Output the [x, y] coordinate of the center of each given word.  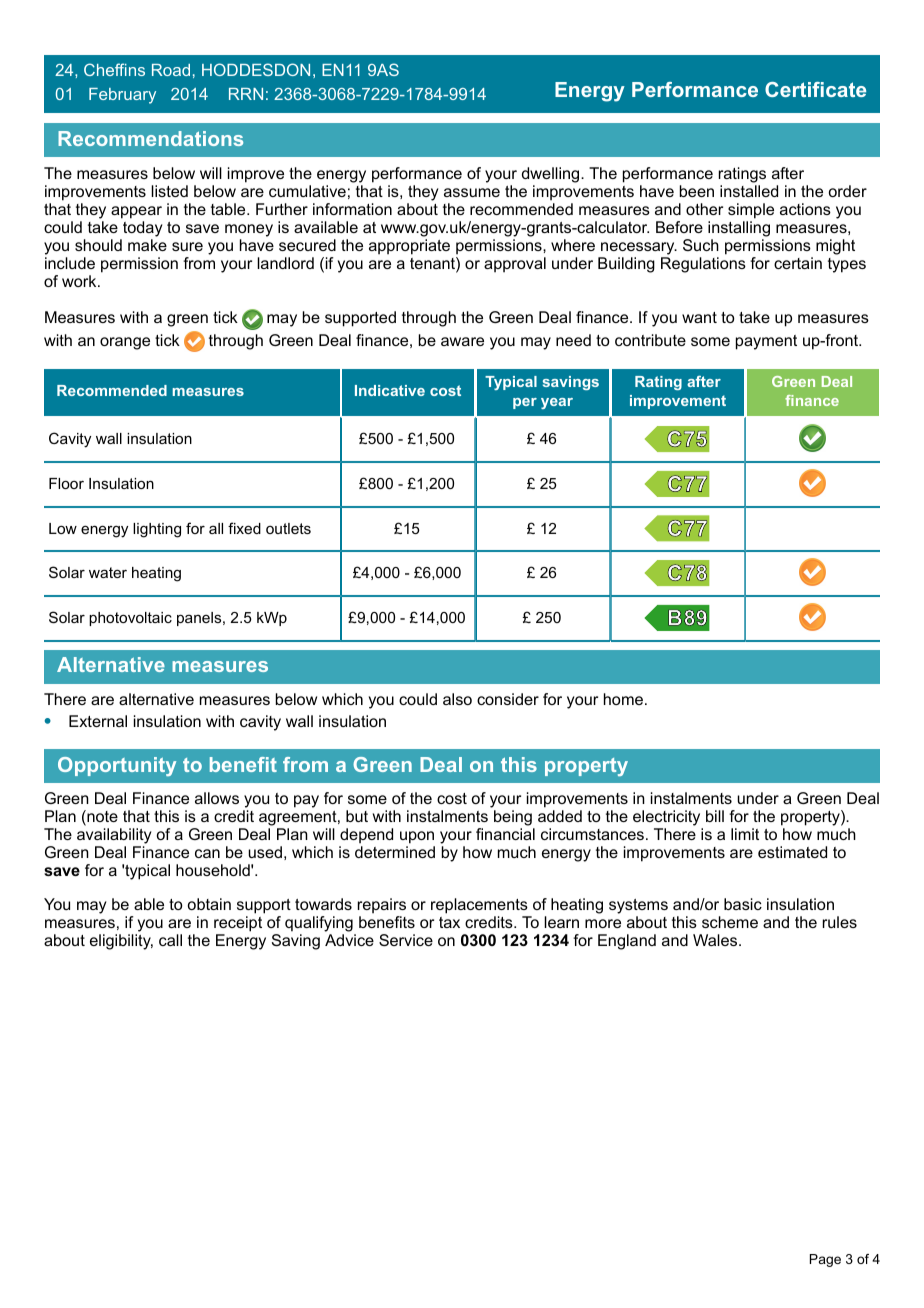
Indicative [390, 390]
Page [825, 1260]
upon [417, 837]
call [170, 940]
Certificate [815, 89]
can [207, 853]
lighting [157, 530]
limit [745, 834]
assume [472, 192]
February [122, 96]
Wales [716, 940]
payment [766, 342]
